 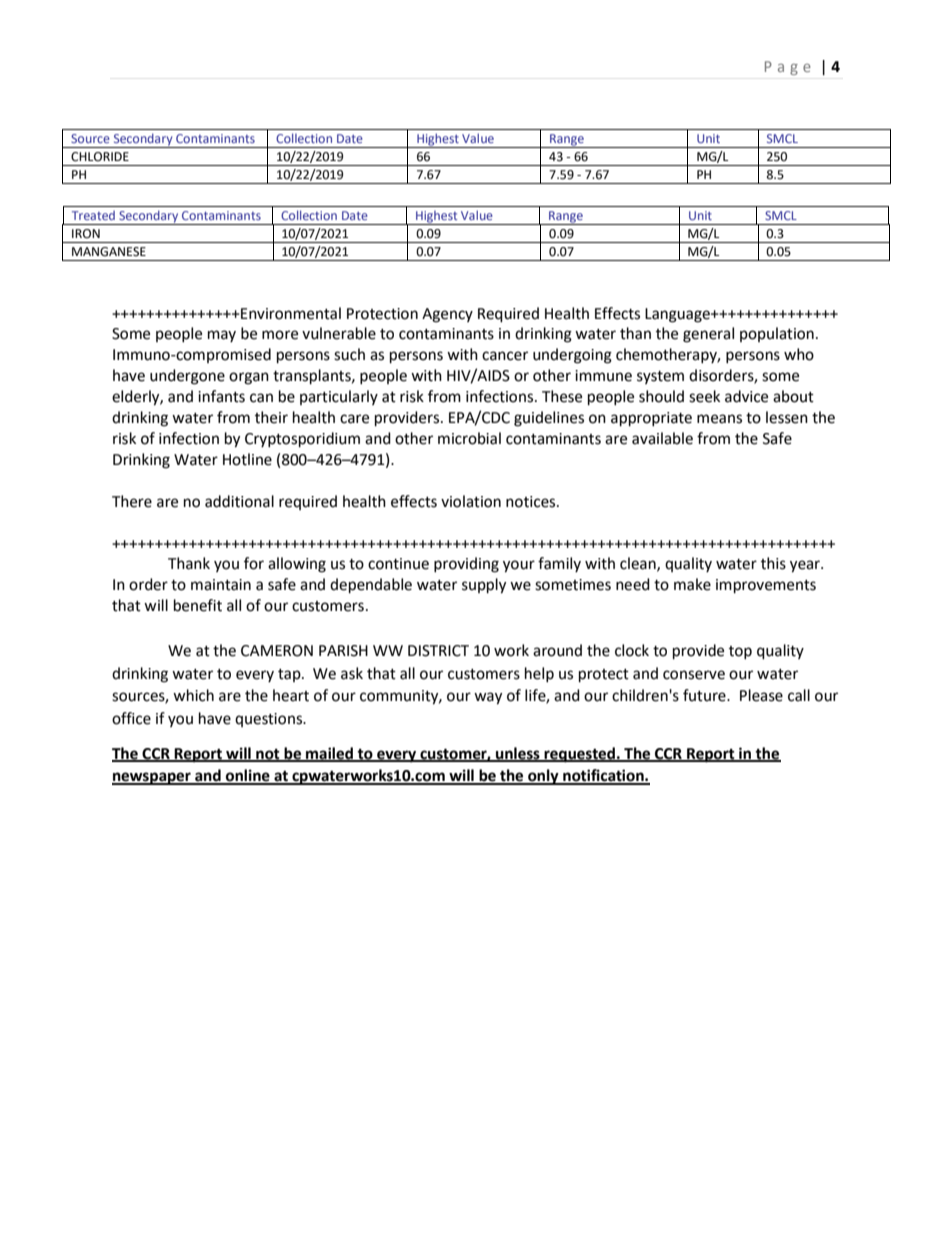 I want to click on available, so click(x=662, y=438).
